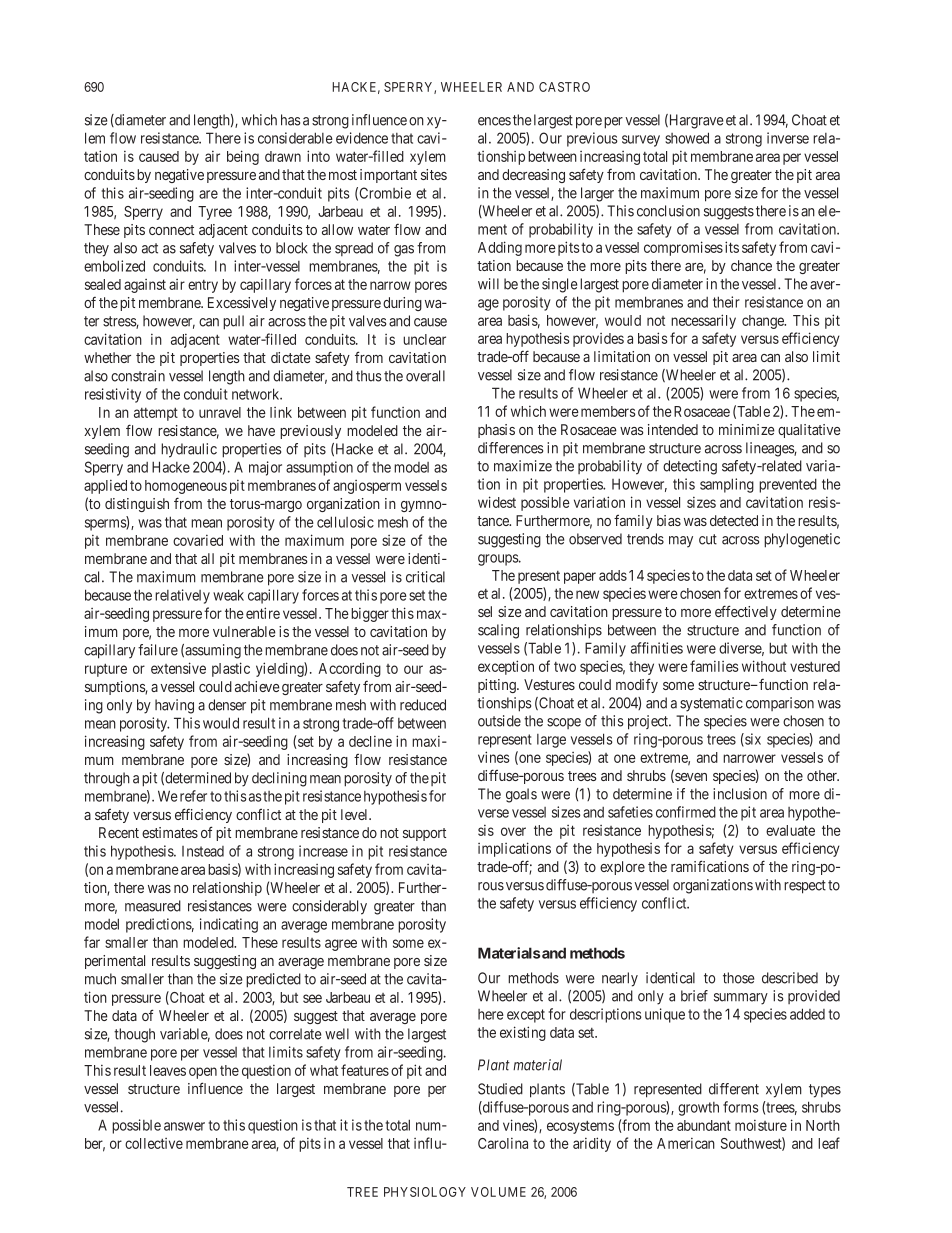 This image has width=952, height=1233. I want to click on scaling, so click(498, 631).
